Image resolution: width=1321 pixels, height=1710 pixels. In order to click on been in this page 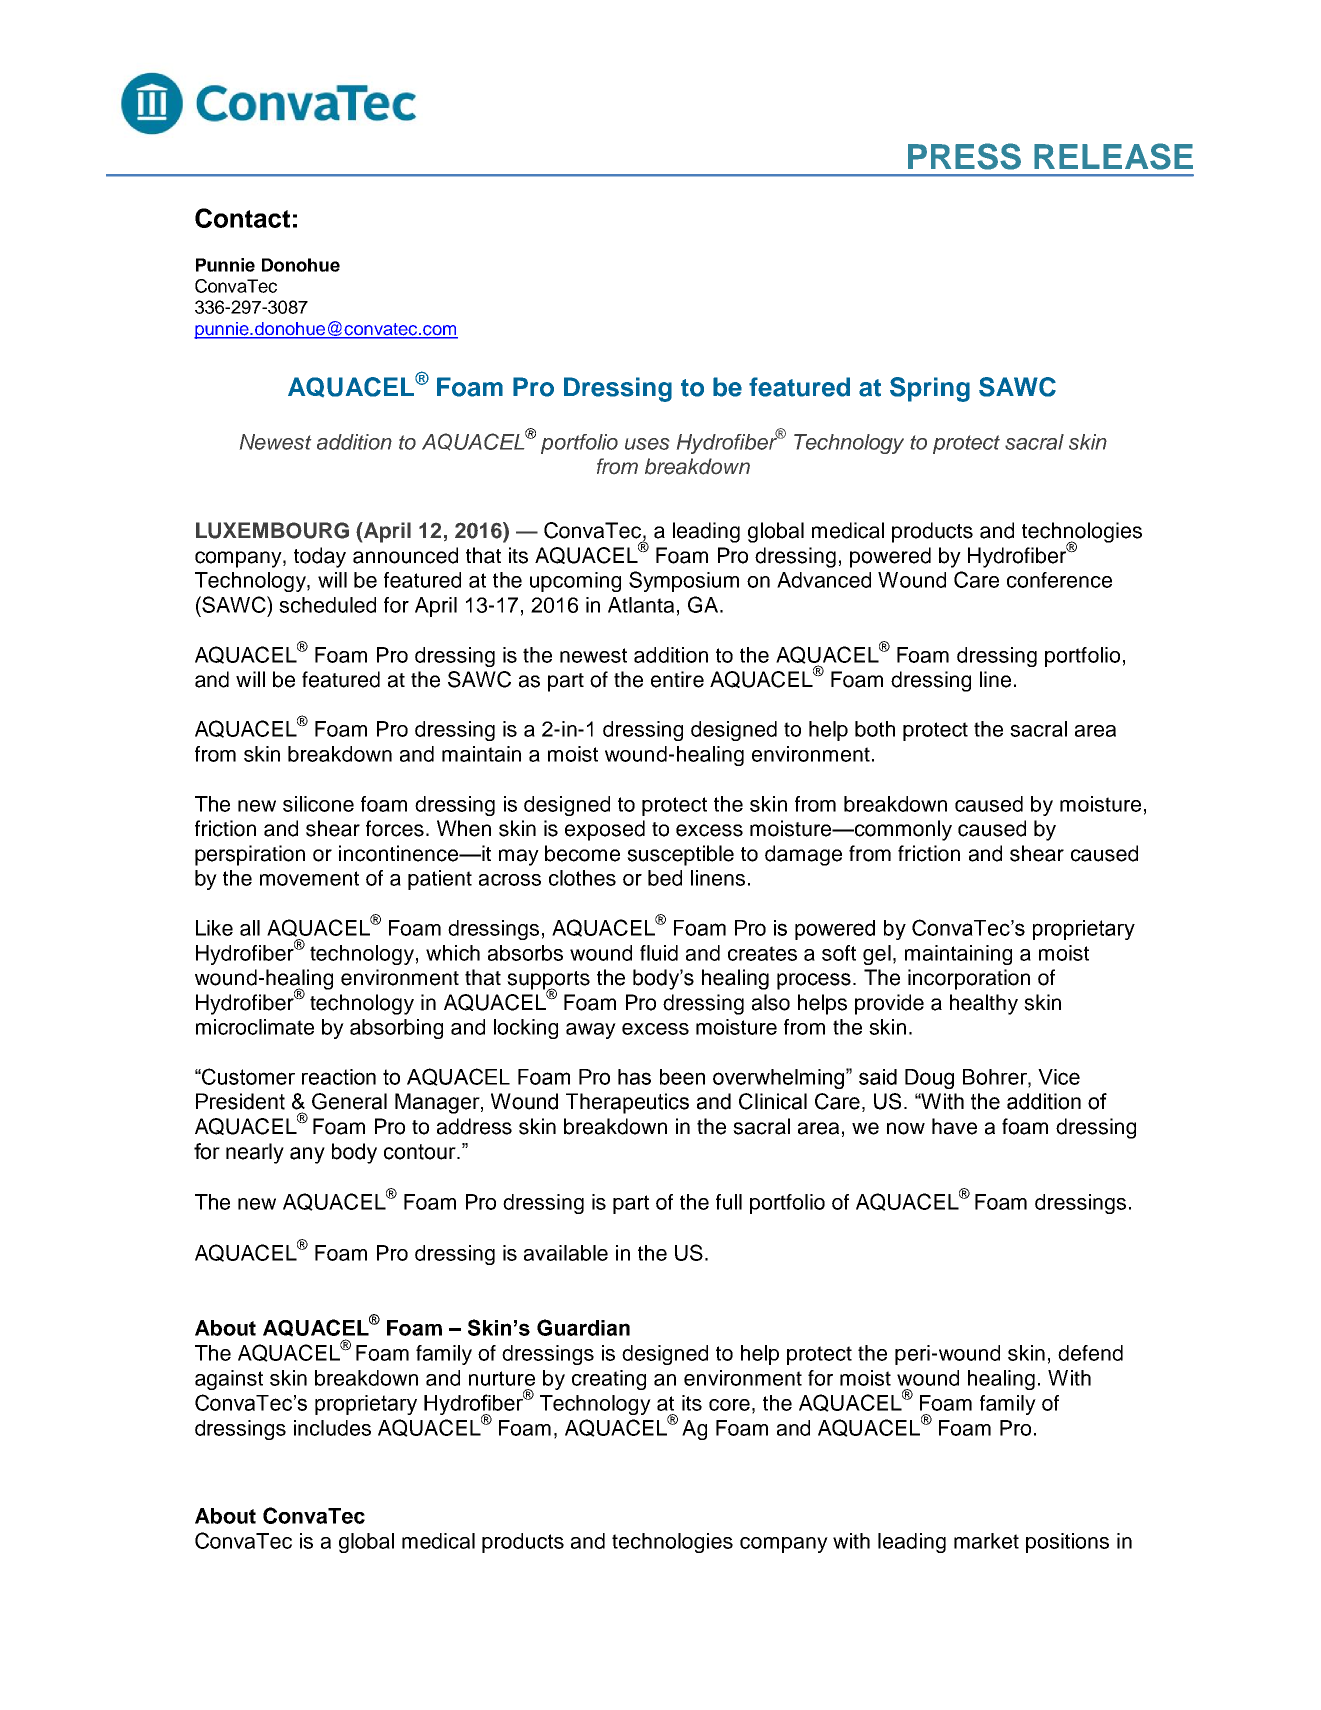, I will do `click(682, 1077)`.
